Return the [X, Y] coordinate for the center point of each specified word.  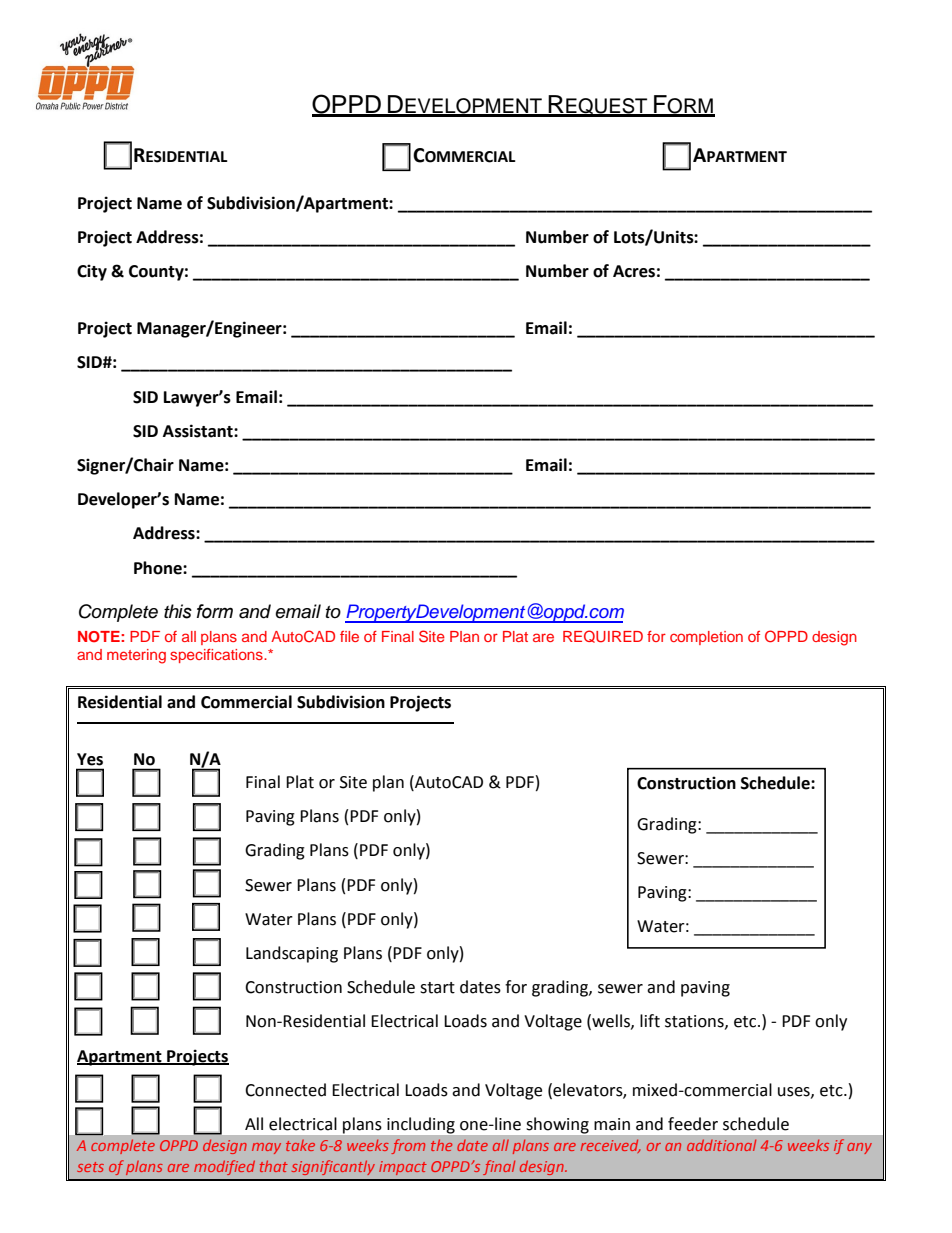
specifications [217, 656]
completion [706, 638]
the [441, 1145]
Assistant [199, 431]
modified [224, 1167]
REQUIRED [603, 636]
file [349, 636]
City [92, 272]
